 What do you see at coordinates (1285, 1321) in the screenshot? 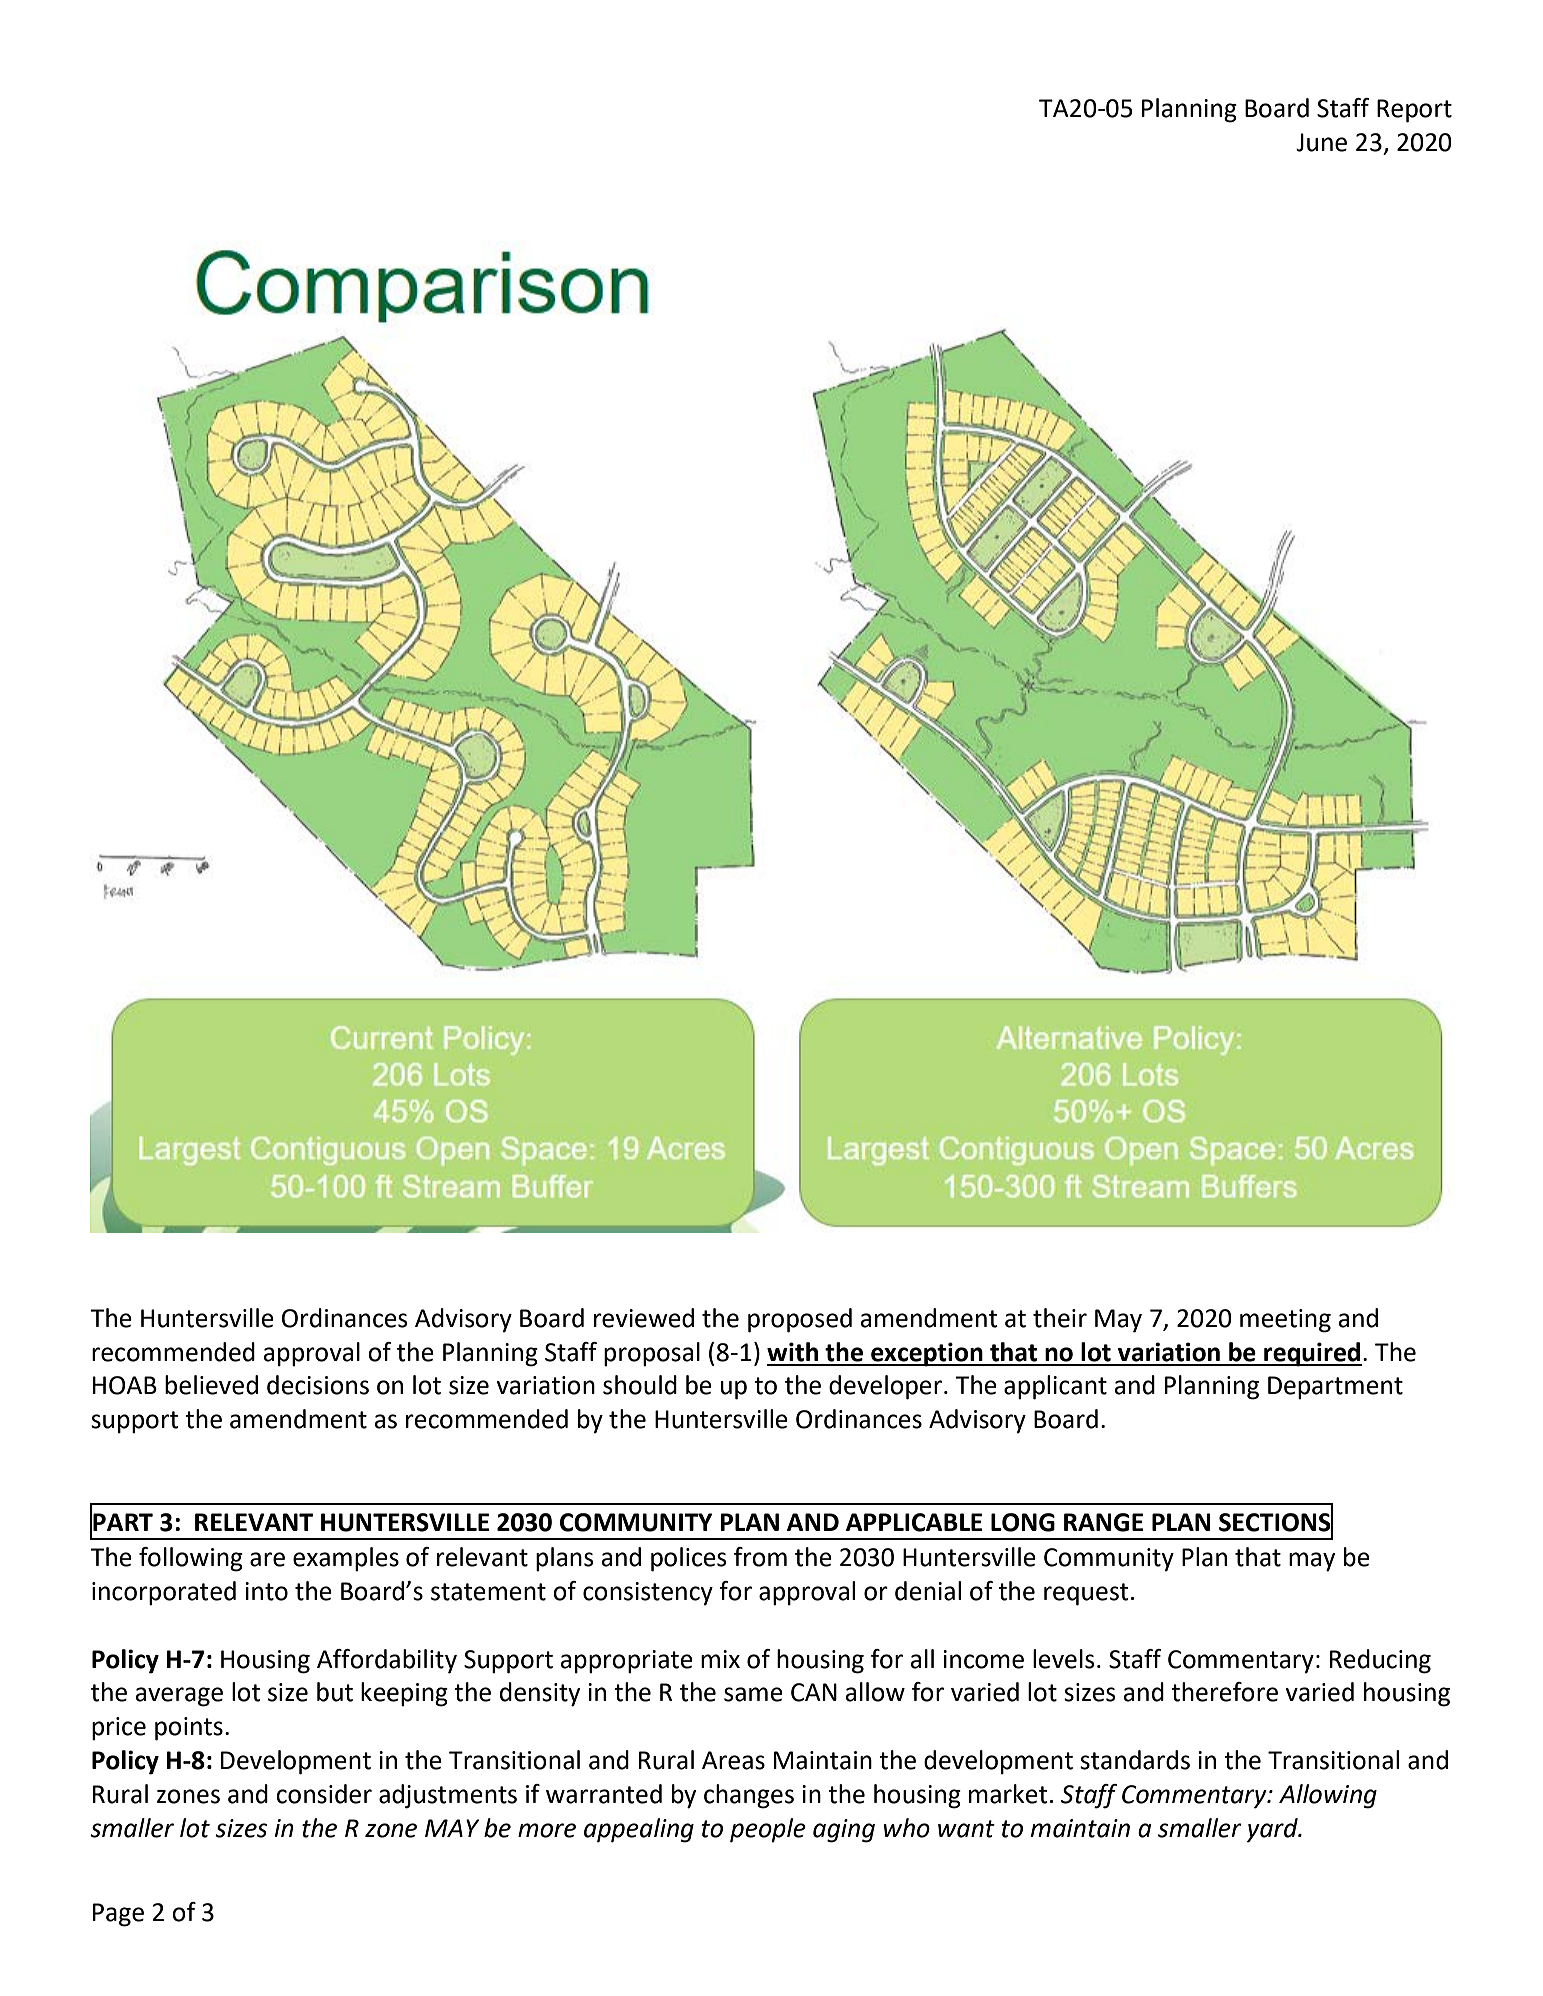
I see `meeting` at bounding box center [1285, 1321].
